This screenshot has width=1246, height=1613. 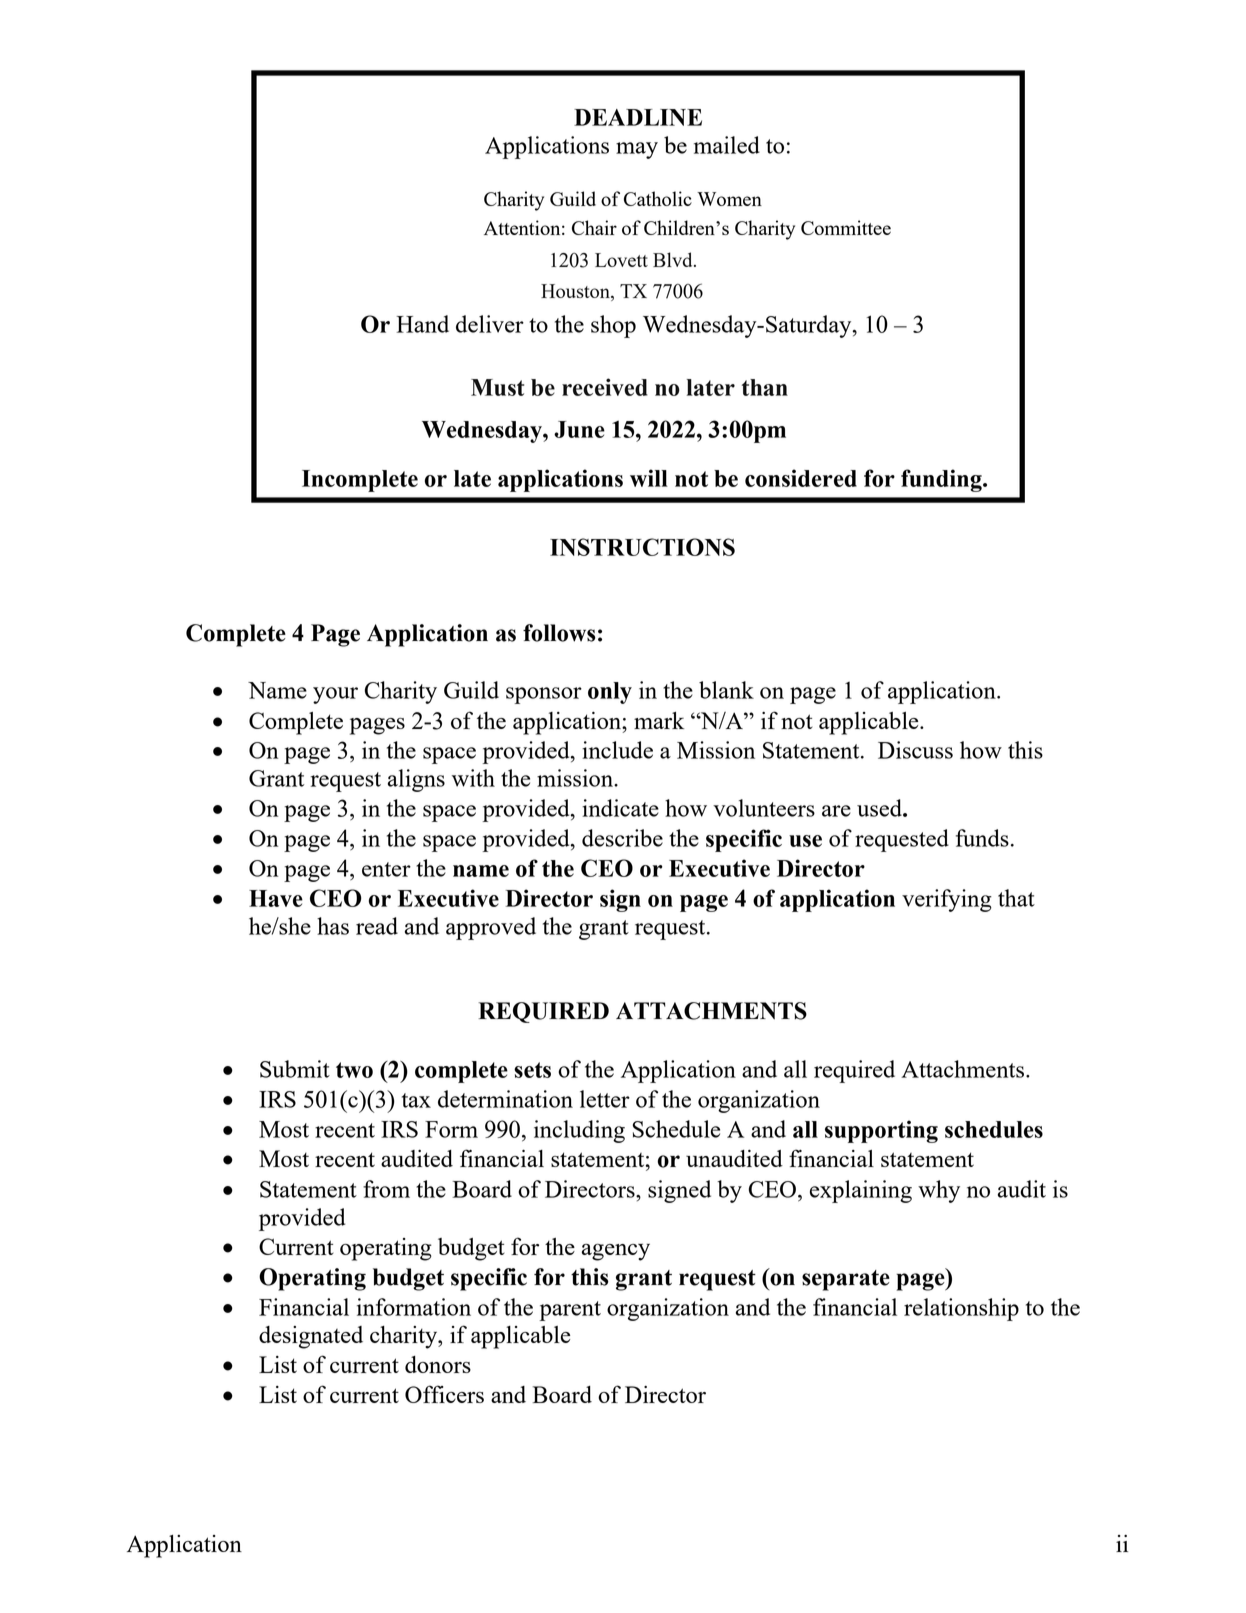 I want to click on Hand, so click(x=423, y=324).
